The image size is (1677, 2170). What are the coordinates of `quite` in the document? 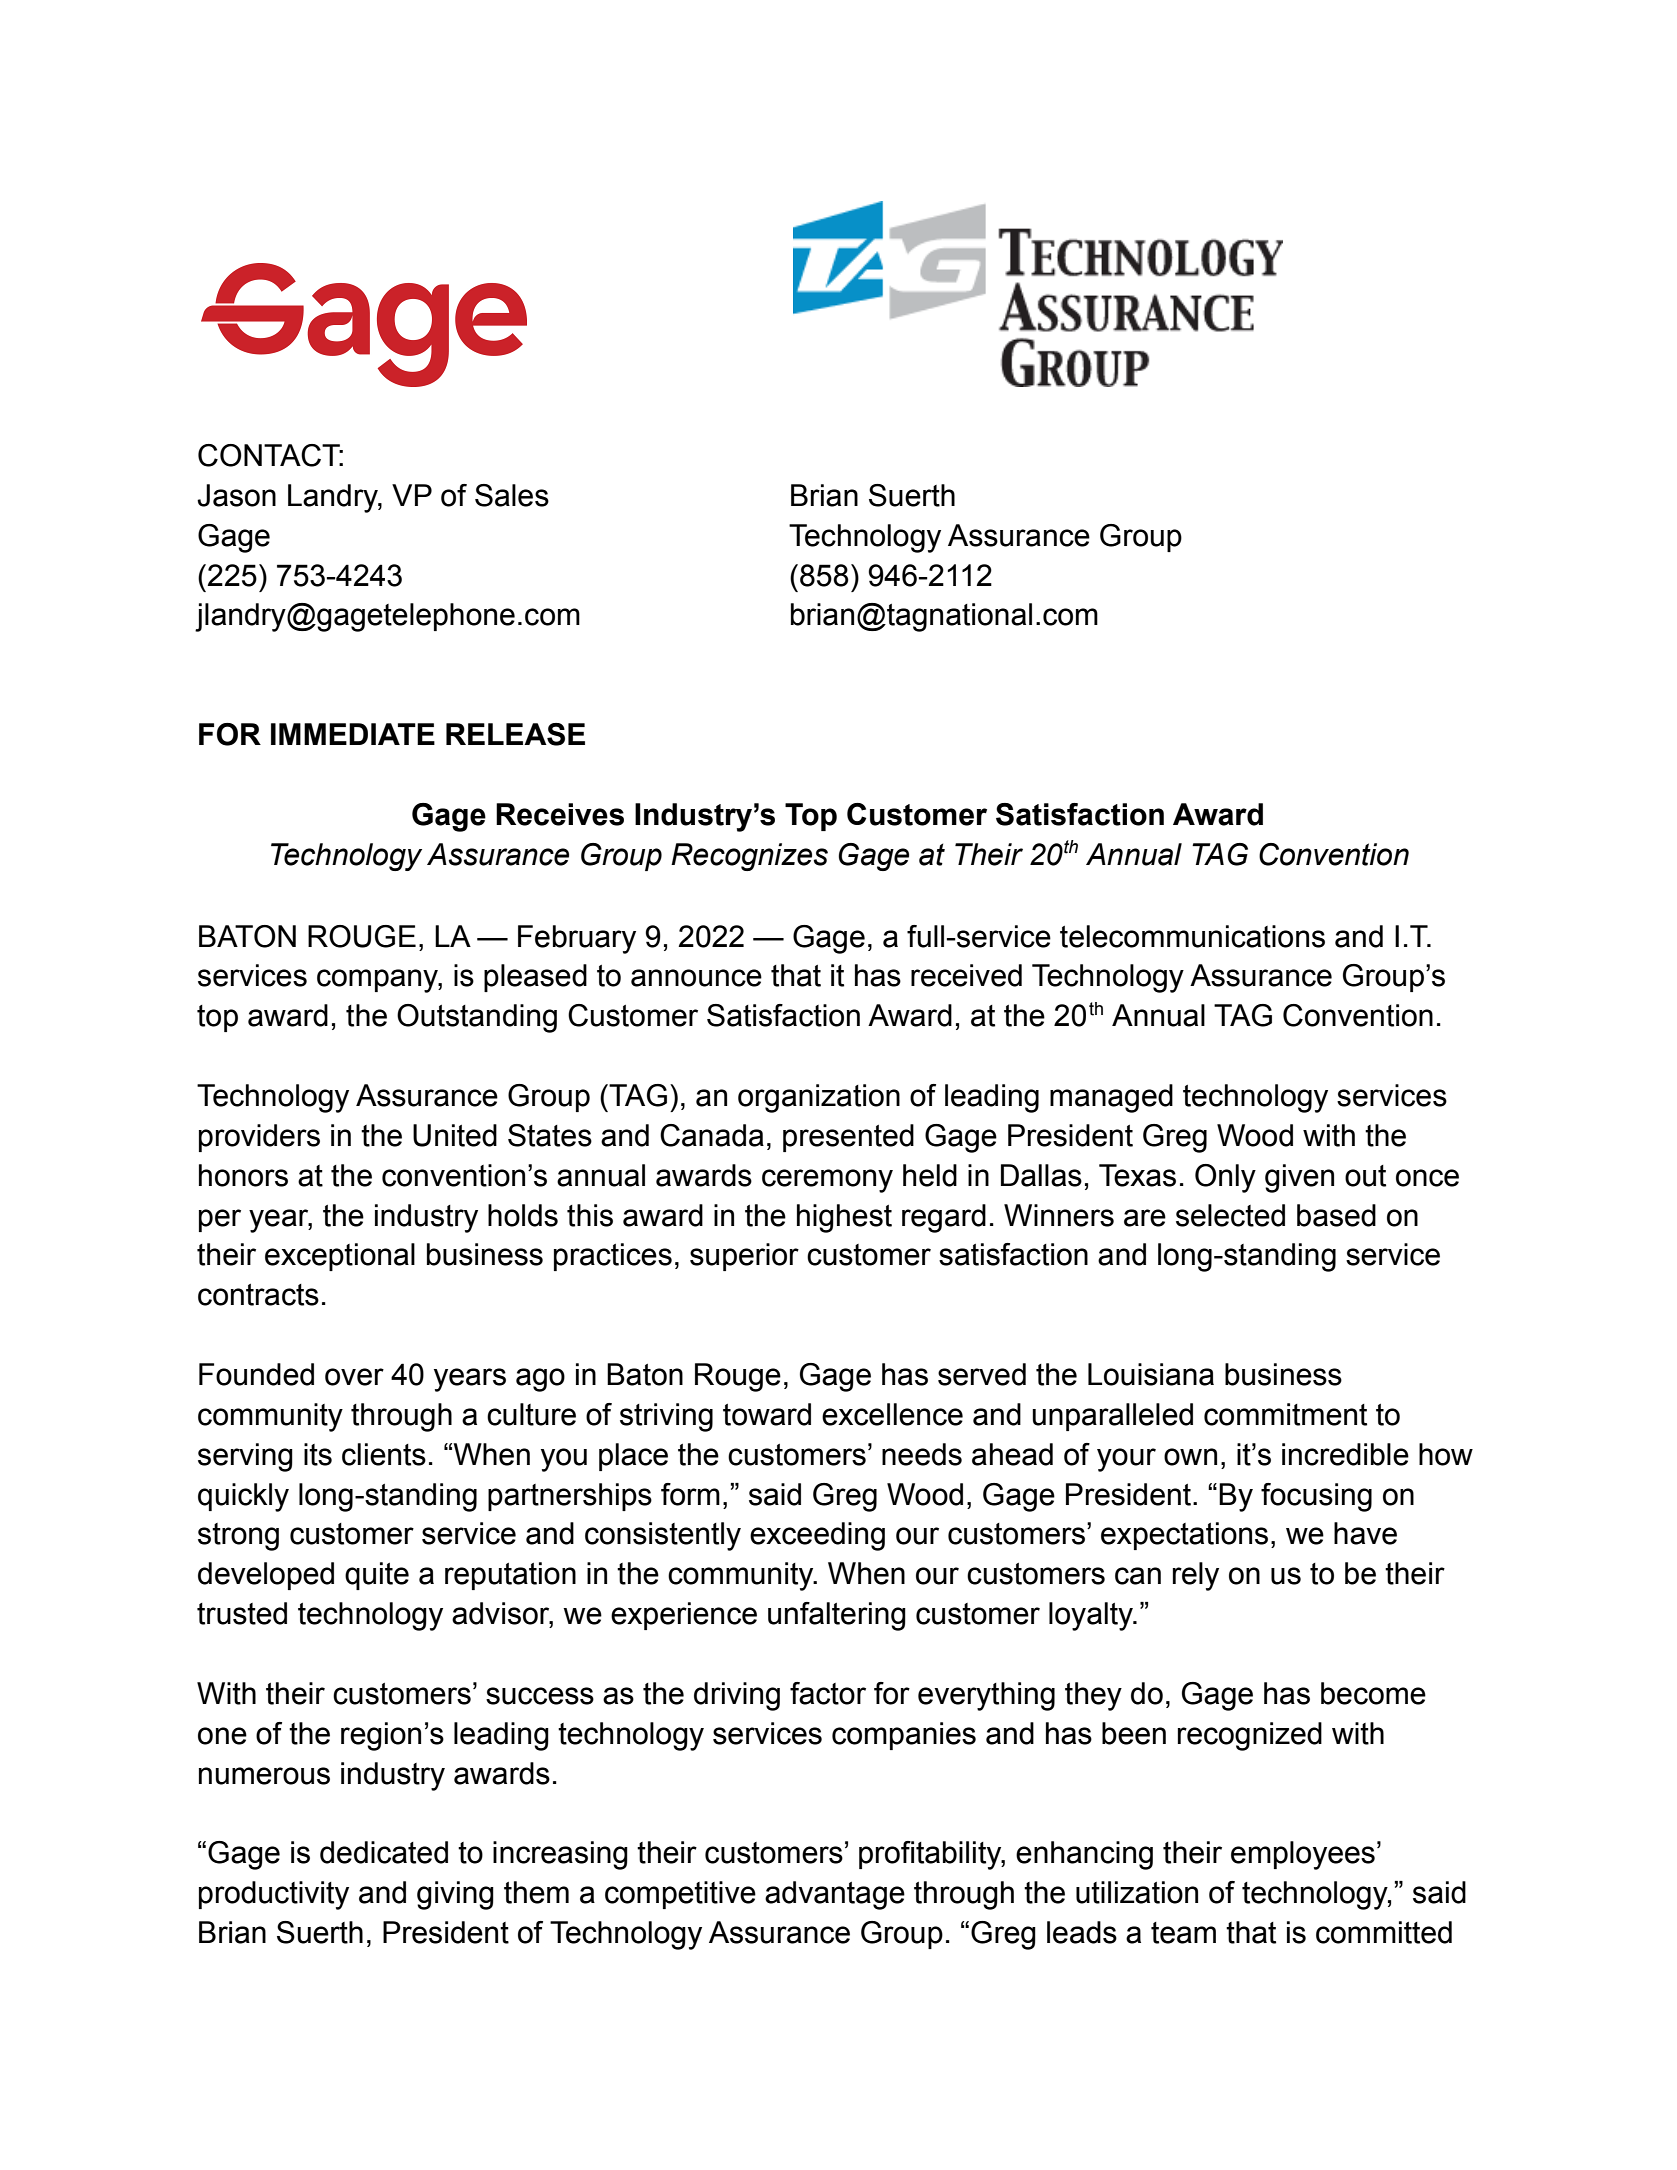 It's located at (377, 1576).
